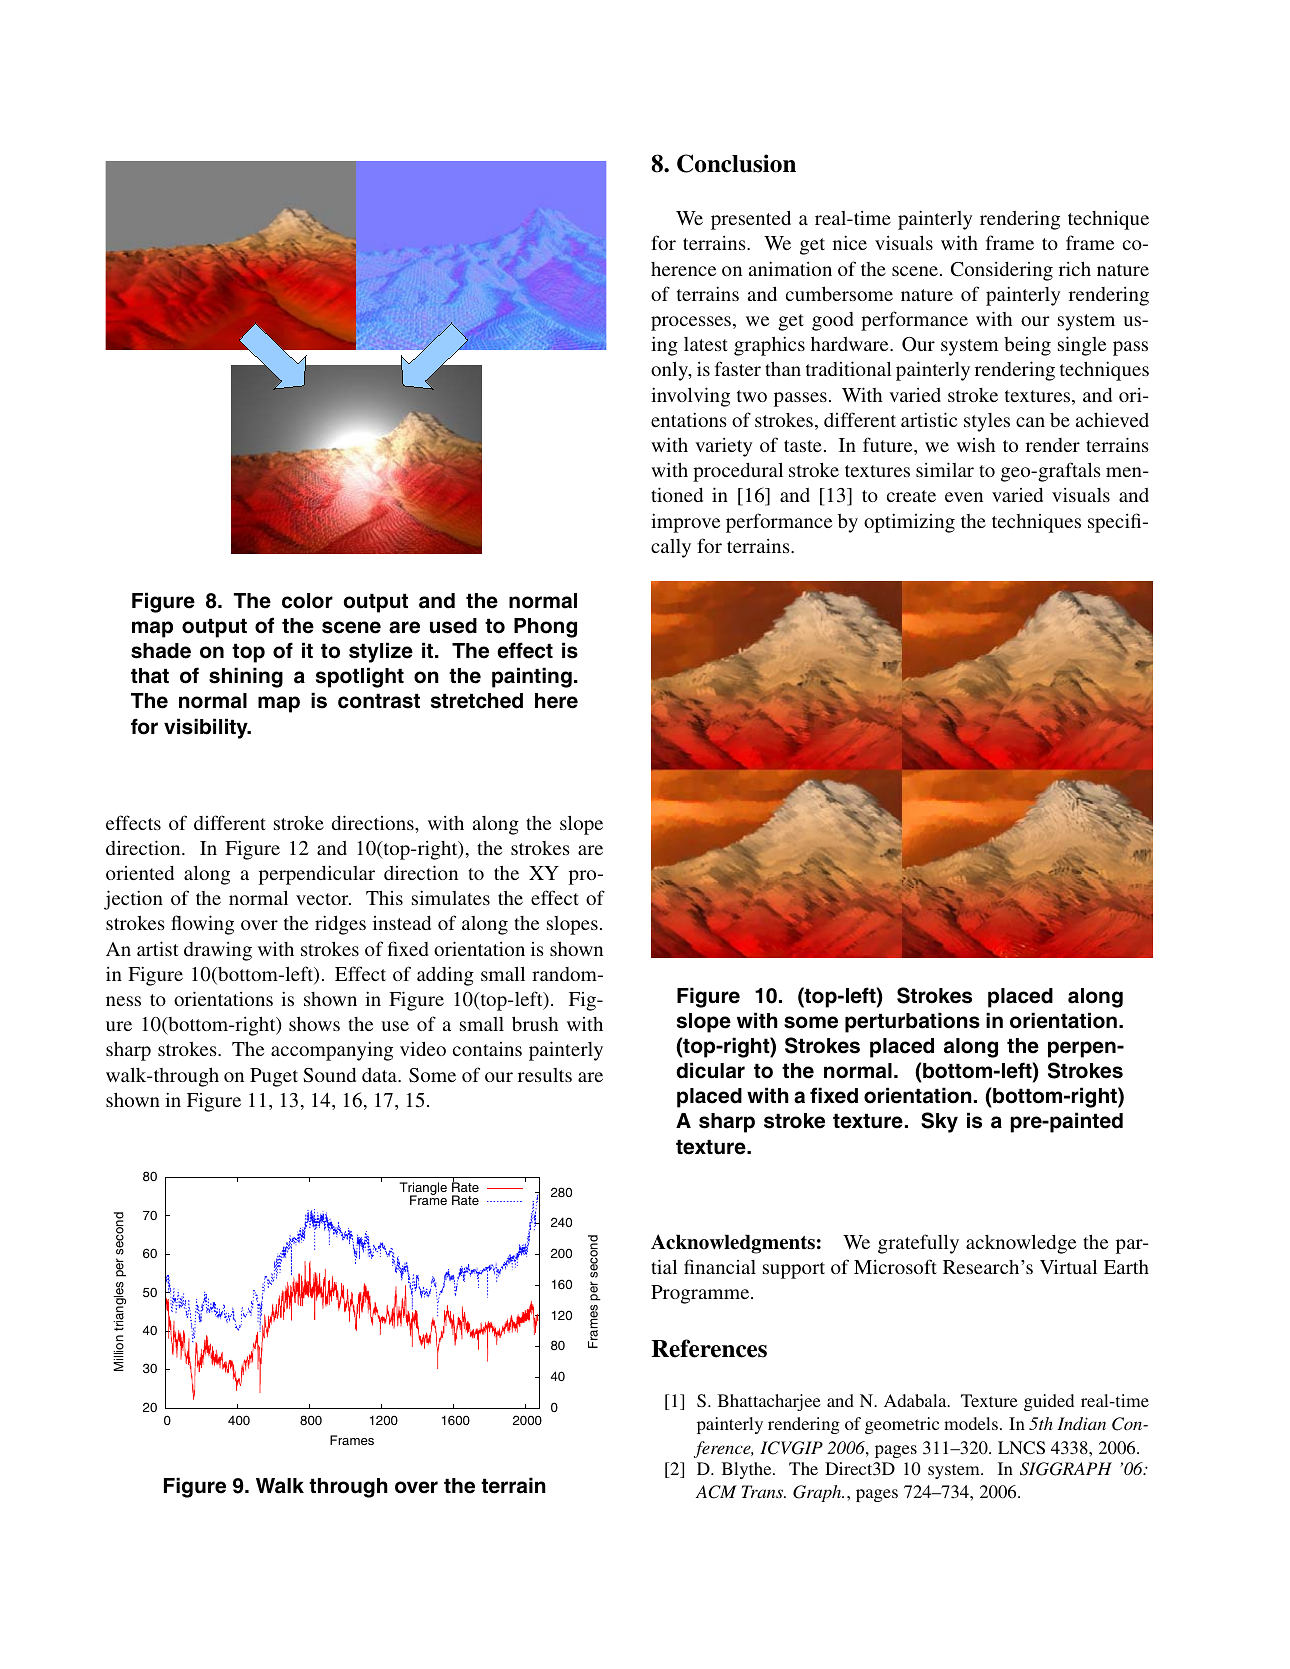 The height and width of the screenshot is (1669, 1290). I want to click on processes, so click(691, 323).
